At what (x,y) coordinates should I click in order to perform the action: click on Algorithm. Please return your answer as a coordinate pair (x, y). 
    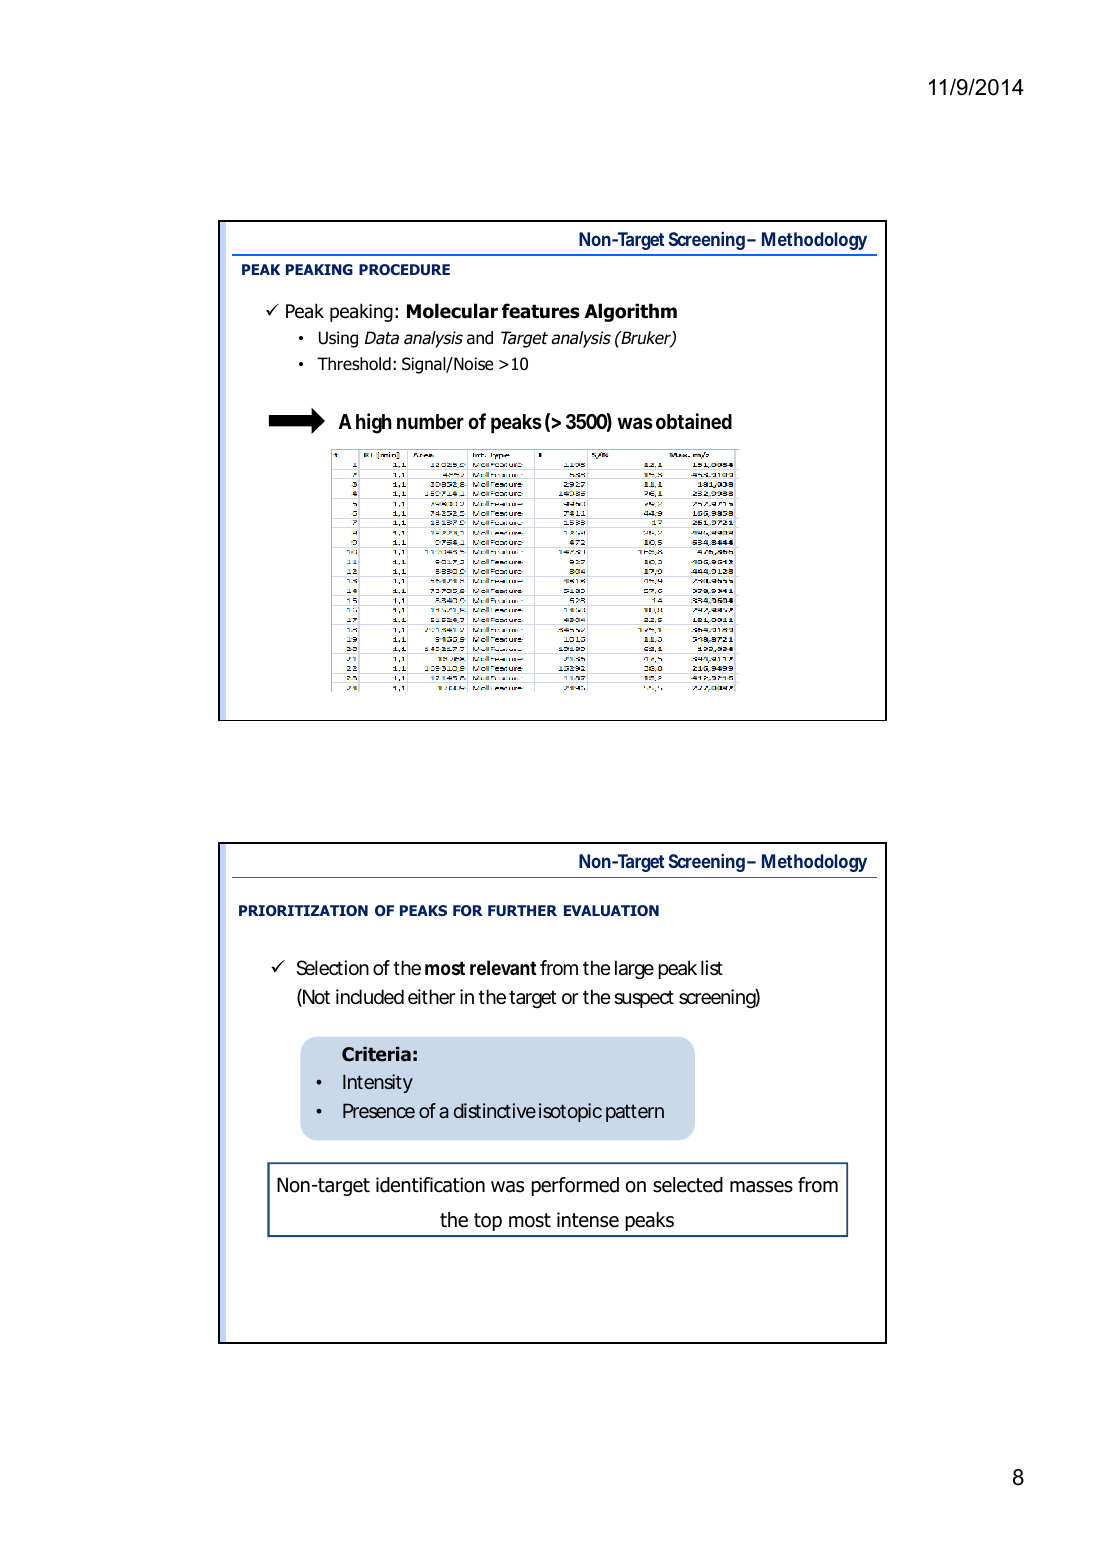
    Looking at the image, I should click on (631, 312).
